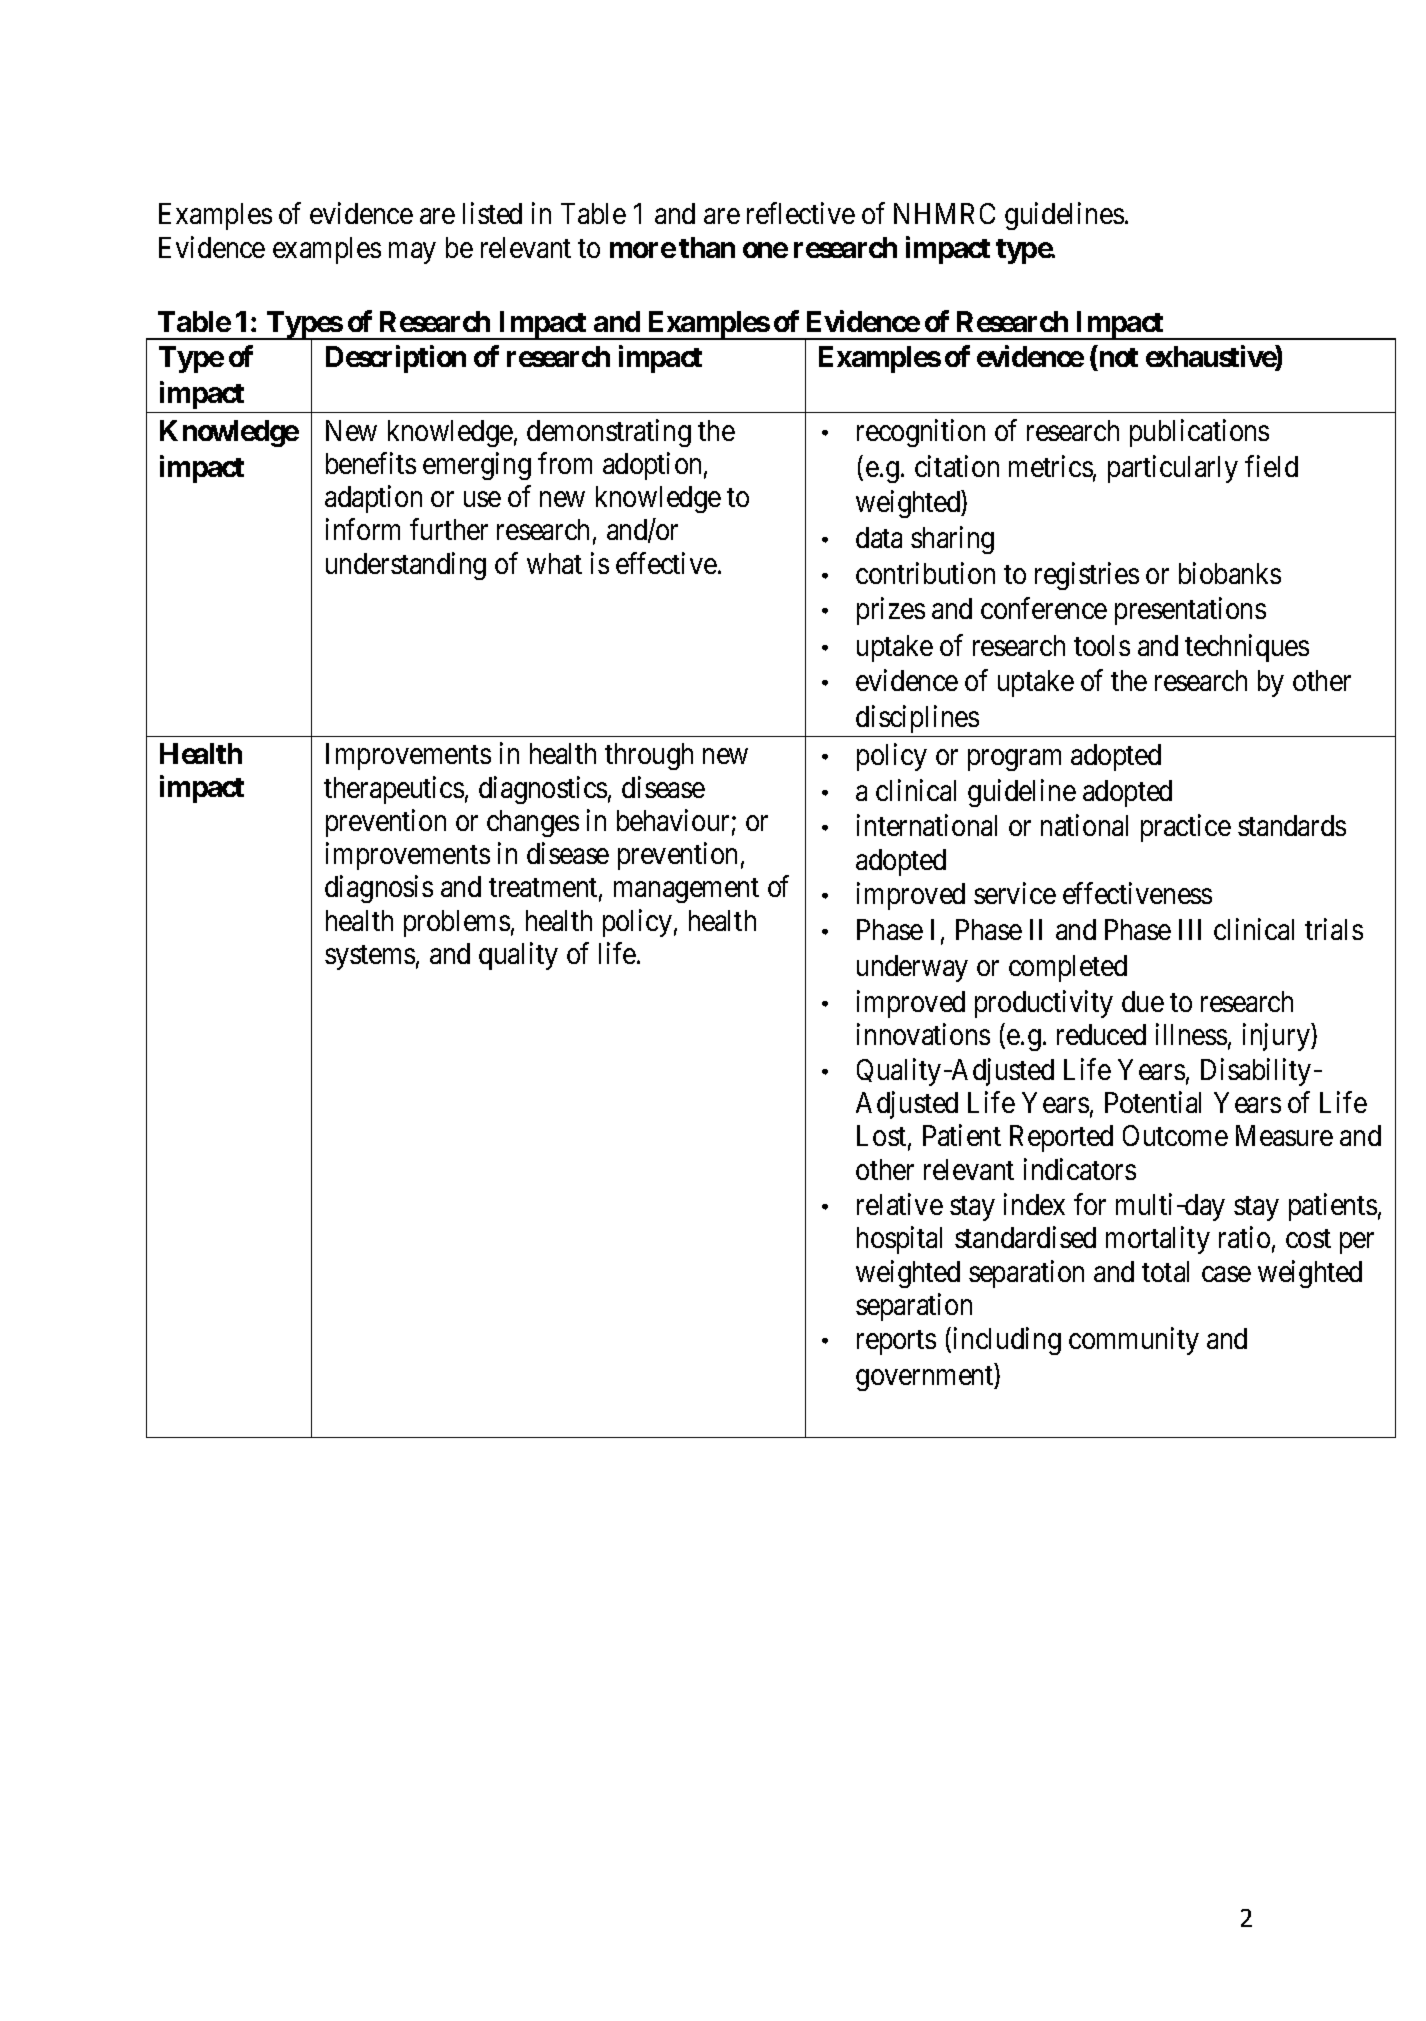 This document has width=1426, height=2021. I want to click on listed, so click(492, 213).
